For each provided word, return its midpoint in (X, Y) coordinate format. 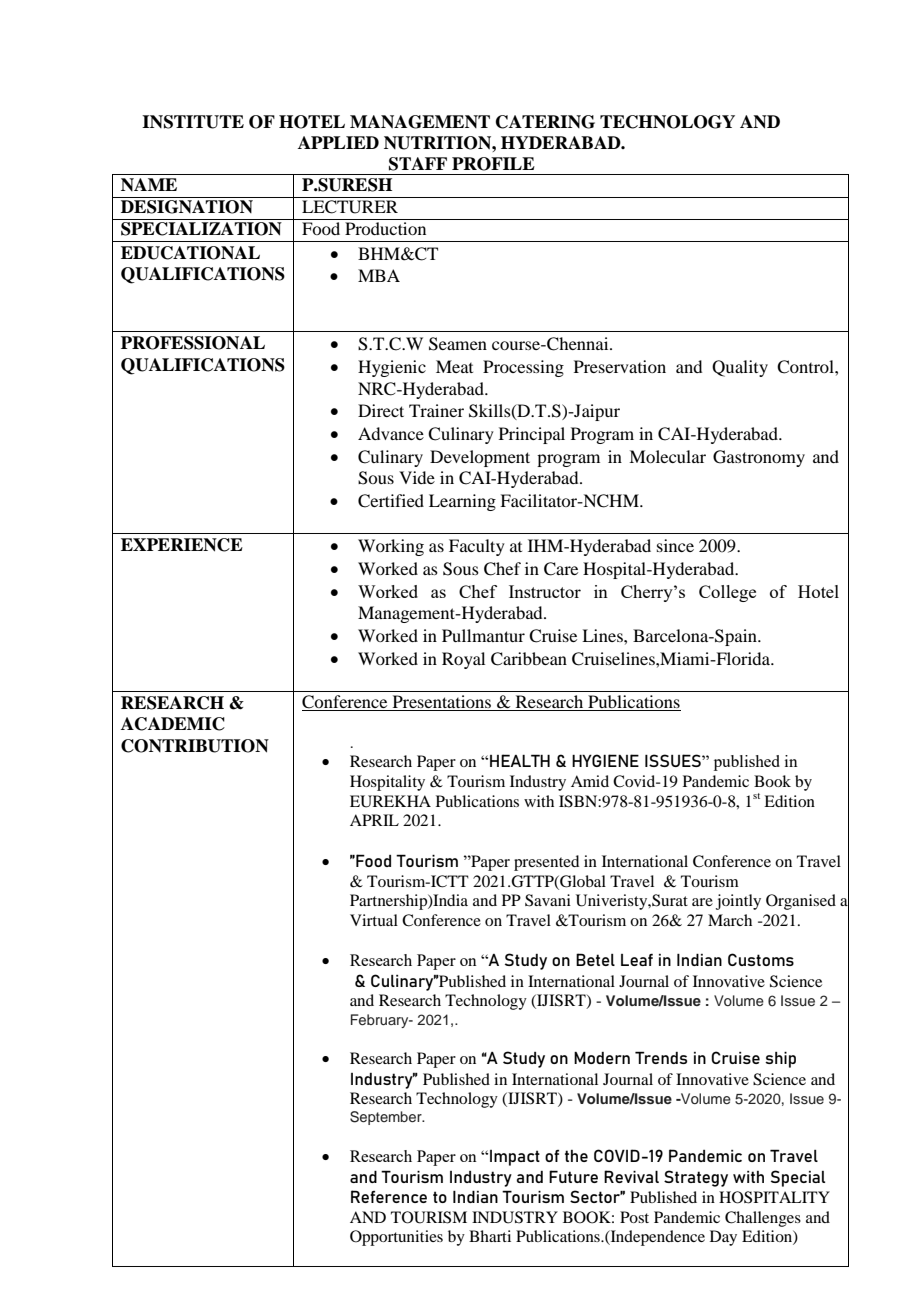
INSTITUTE (193, 122)
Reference (389, 1196)
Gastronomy (759, 458)
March (730, 920)
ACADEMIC (173, 724)
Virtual (374, 920)
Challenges (763, 1219)
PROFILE (493, 164)
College (727, 593)
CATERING (545, 122)
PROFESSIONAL (193, 343)
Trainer (436, 410)
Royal (463, 660)
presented (546, 863)
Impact (515, 1158)
